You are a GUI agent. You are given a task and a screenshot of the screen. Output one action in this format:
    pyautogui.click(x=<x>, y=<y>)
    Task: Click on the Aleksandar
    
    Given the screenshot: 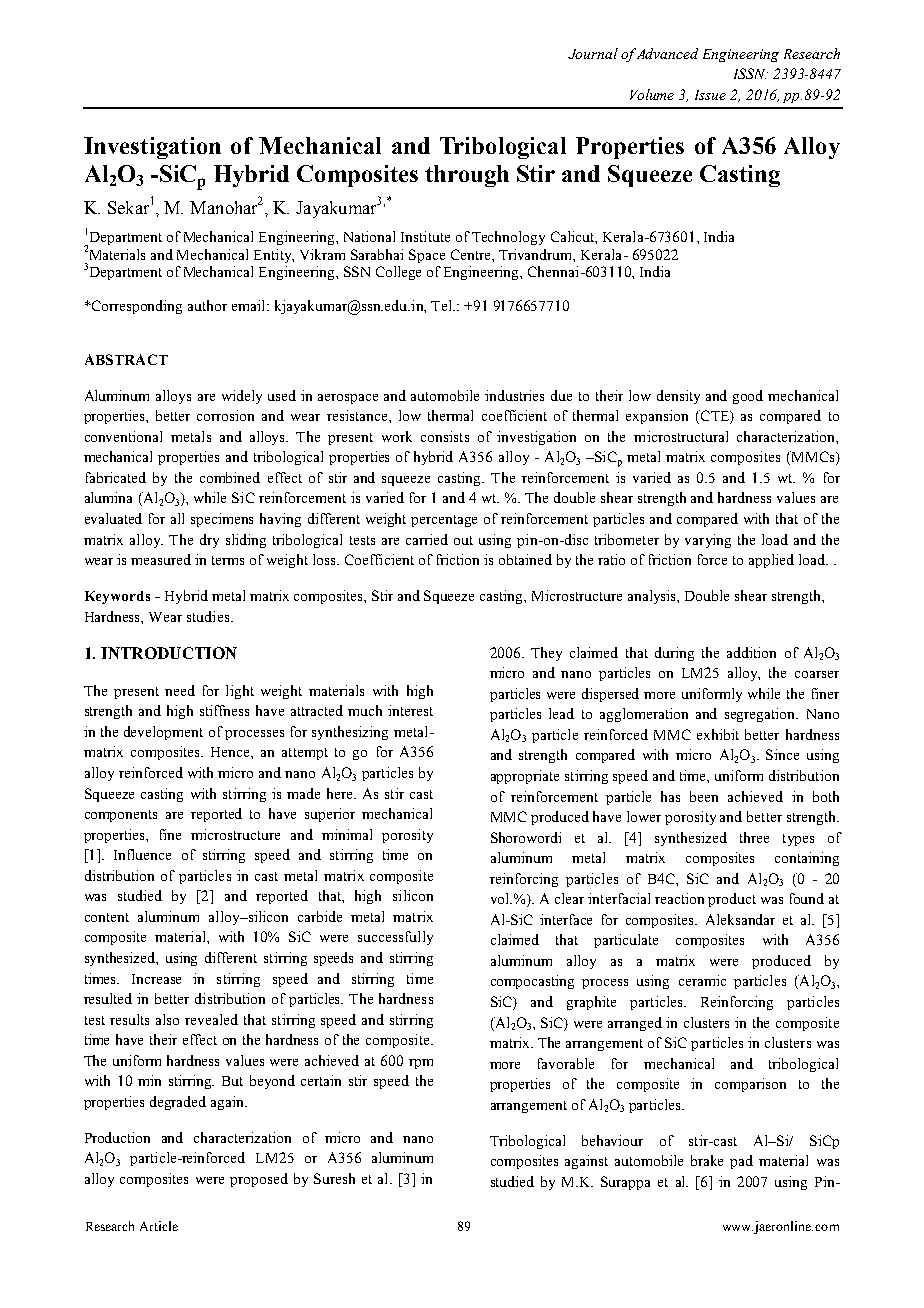 What is the action you would take?
    pyautogui.click(x=740, y=919)
